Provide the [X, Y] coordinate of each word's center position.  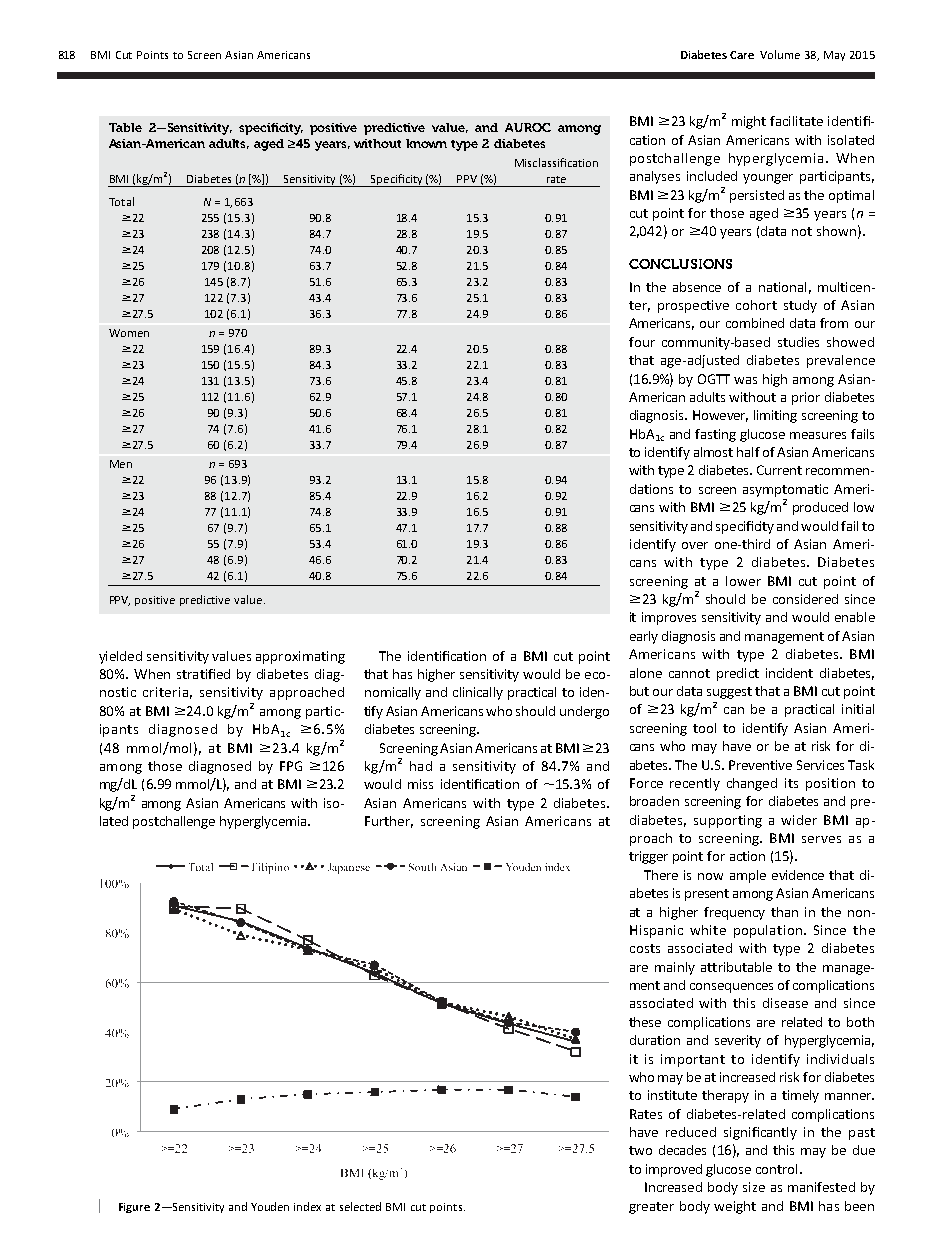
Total [121, 201]
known [426, 143]
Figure [134, 1208]
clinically [478, 693]
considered [805, 599]
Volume [780, 54]
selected [360, 1206]
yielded [120, 657]
